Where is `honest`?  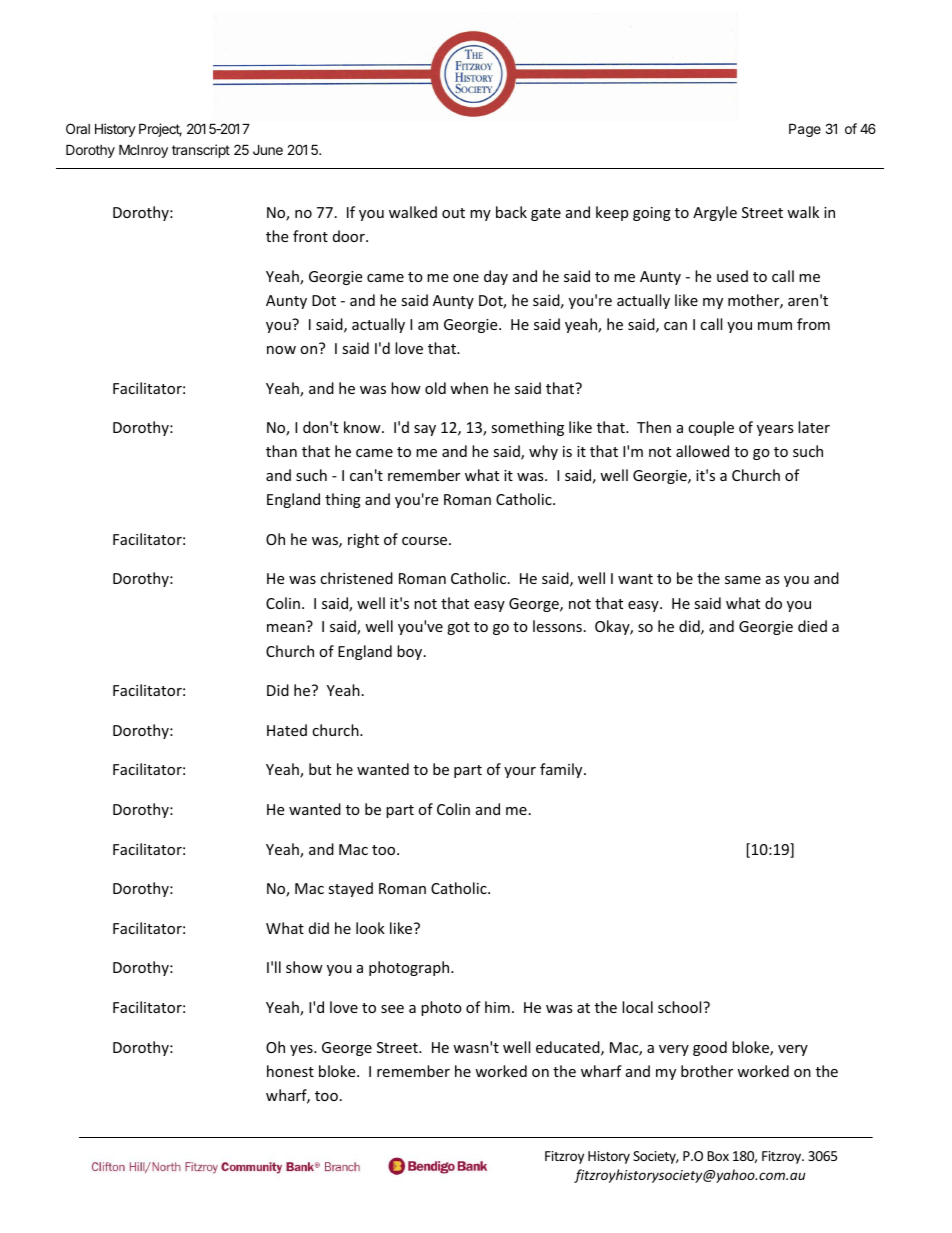 honest is located at coordinates (290, 1071).
